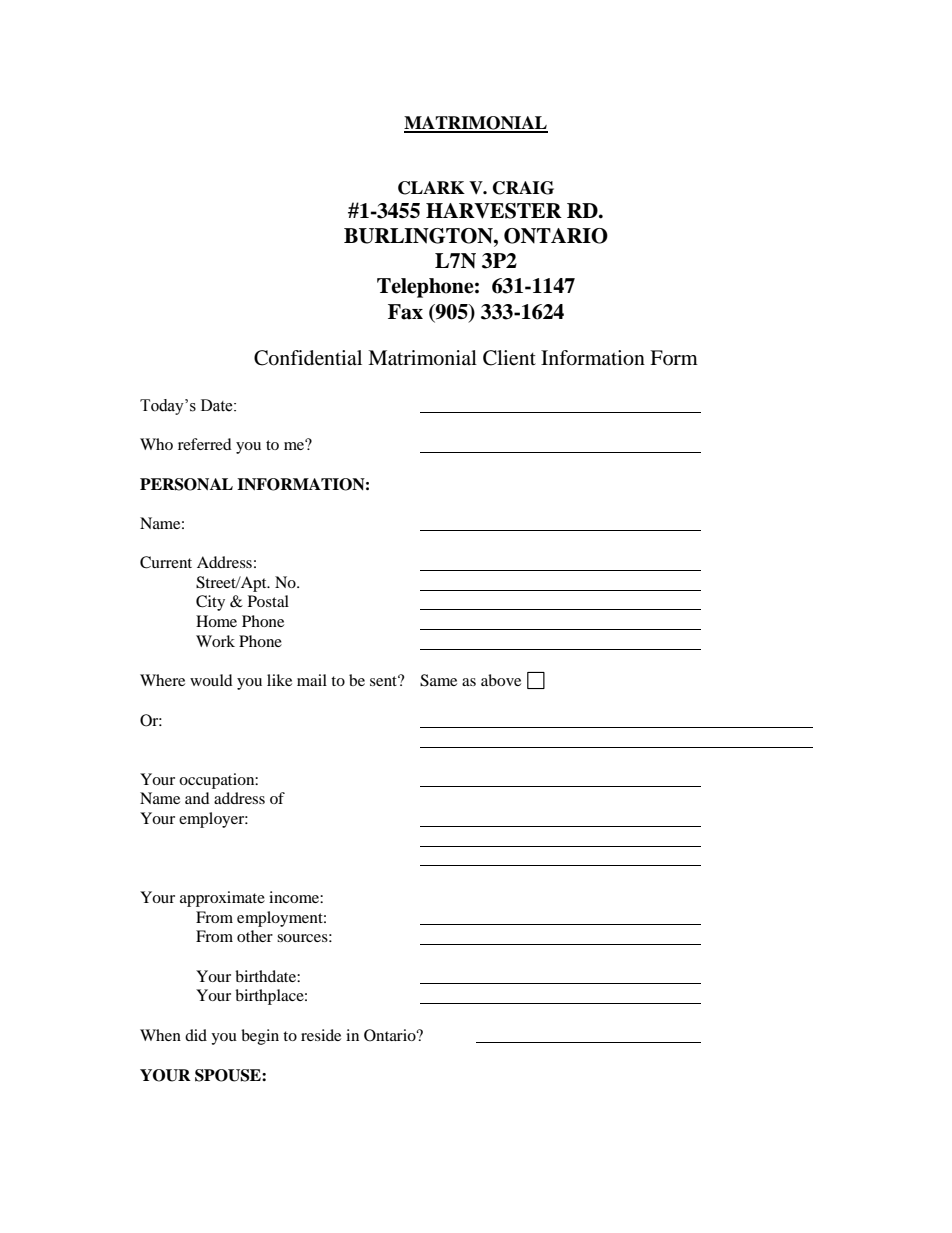  Describe the element at coordinates (312, 680) in the screenshot. I see `mail` at that location.
